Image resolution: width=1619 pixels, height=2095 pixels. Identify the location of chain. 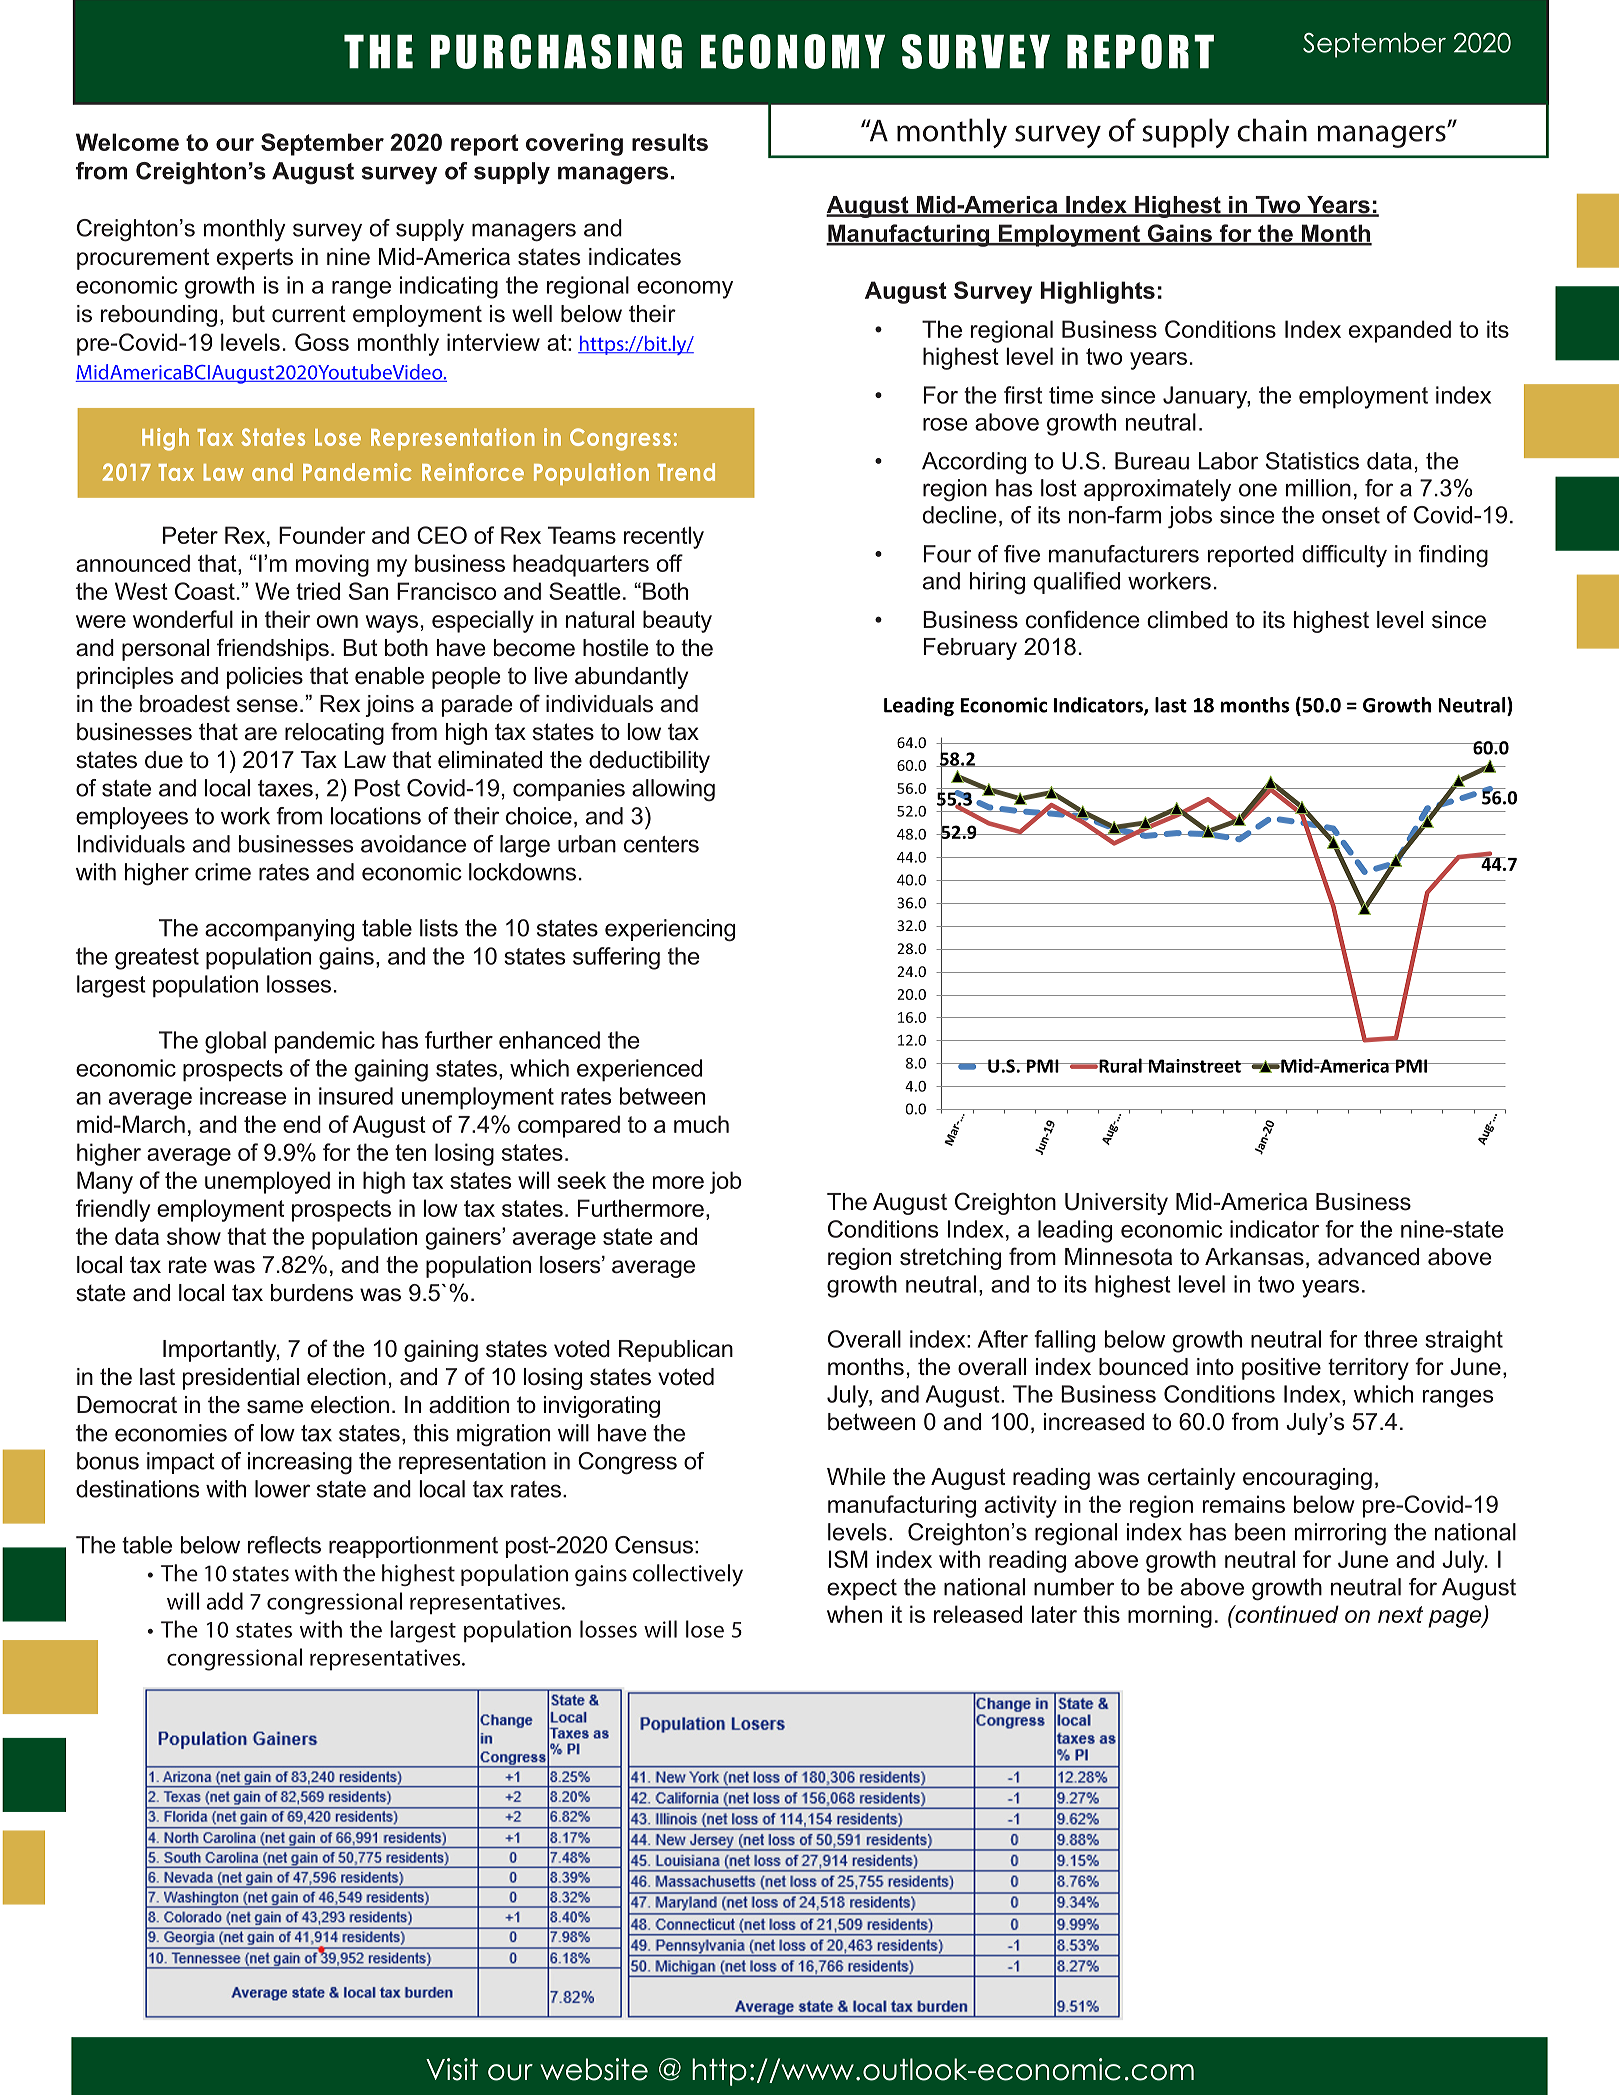
(1272, 130).
